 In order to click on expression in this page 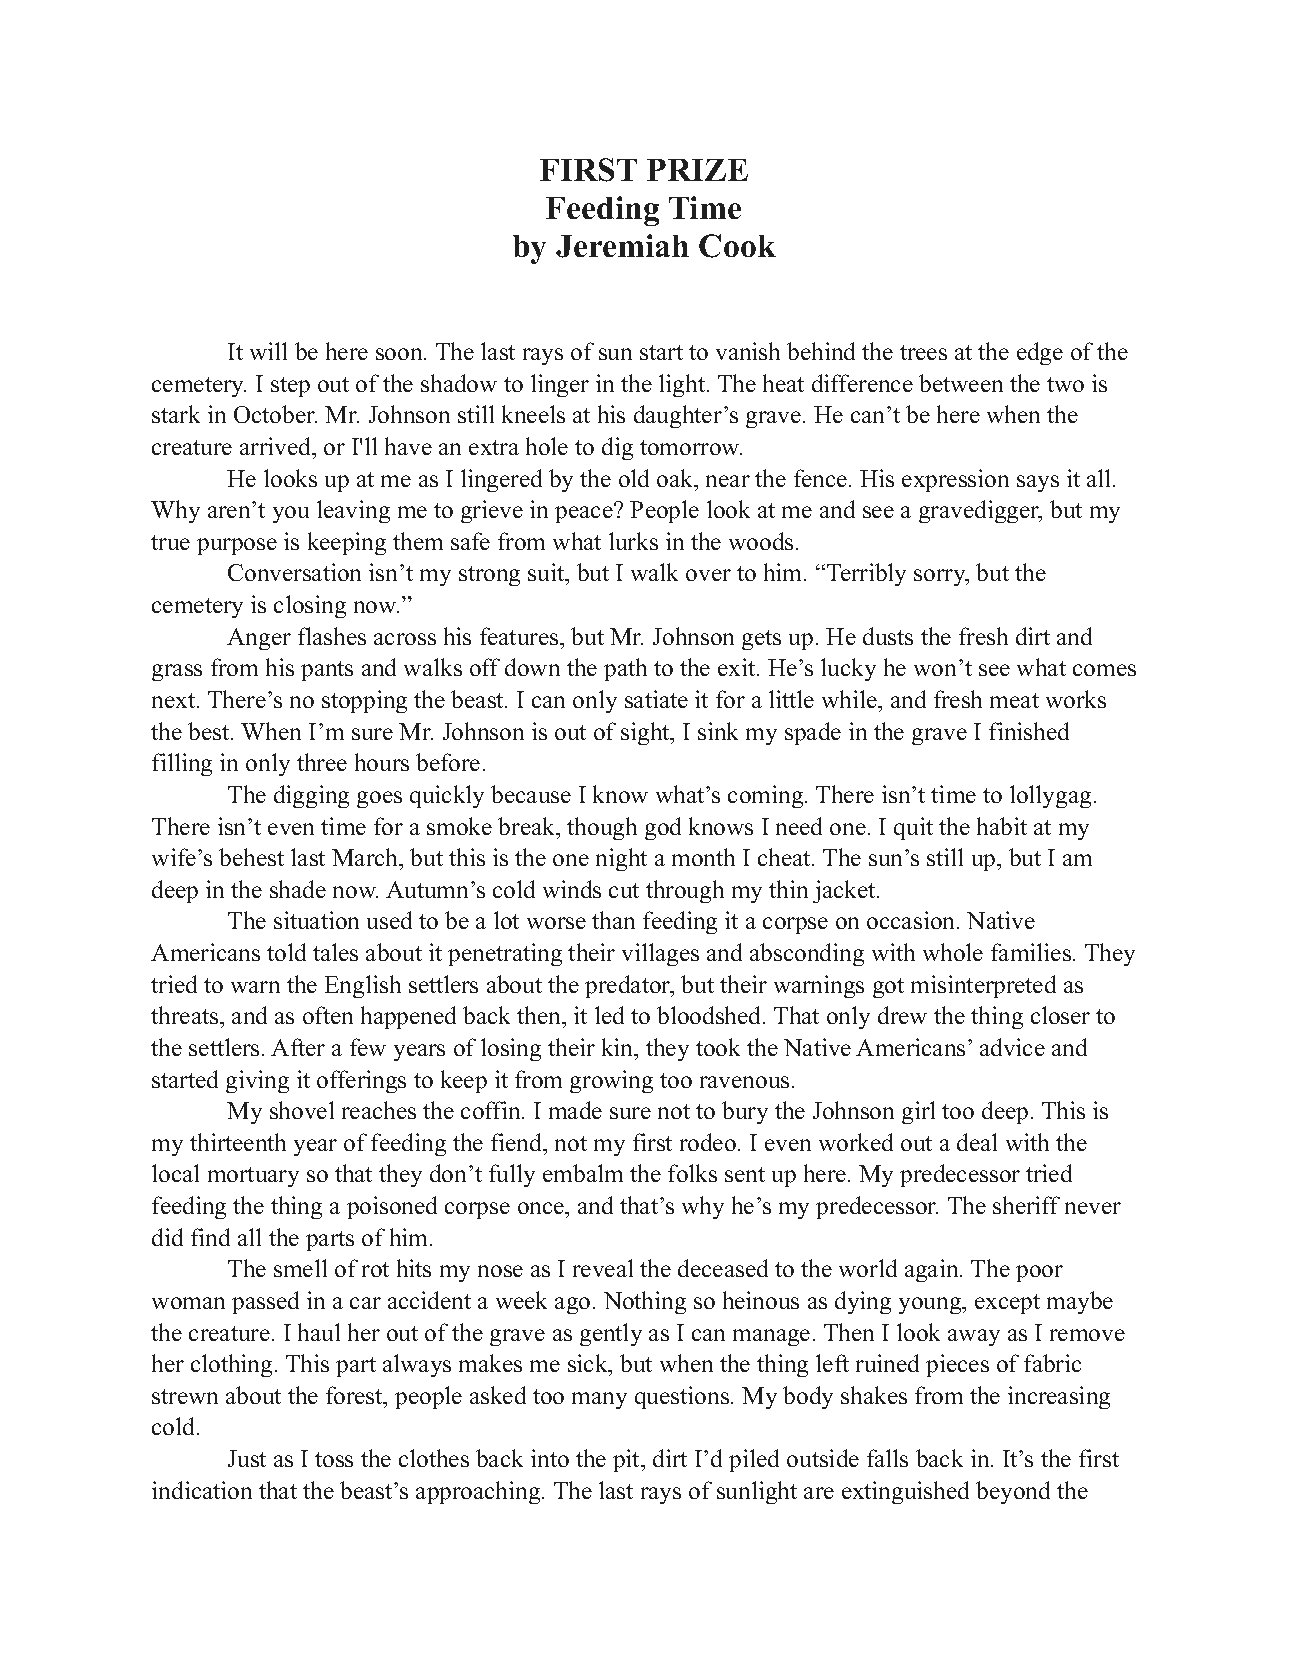, I will do `click(955, 480)`.
